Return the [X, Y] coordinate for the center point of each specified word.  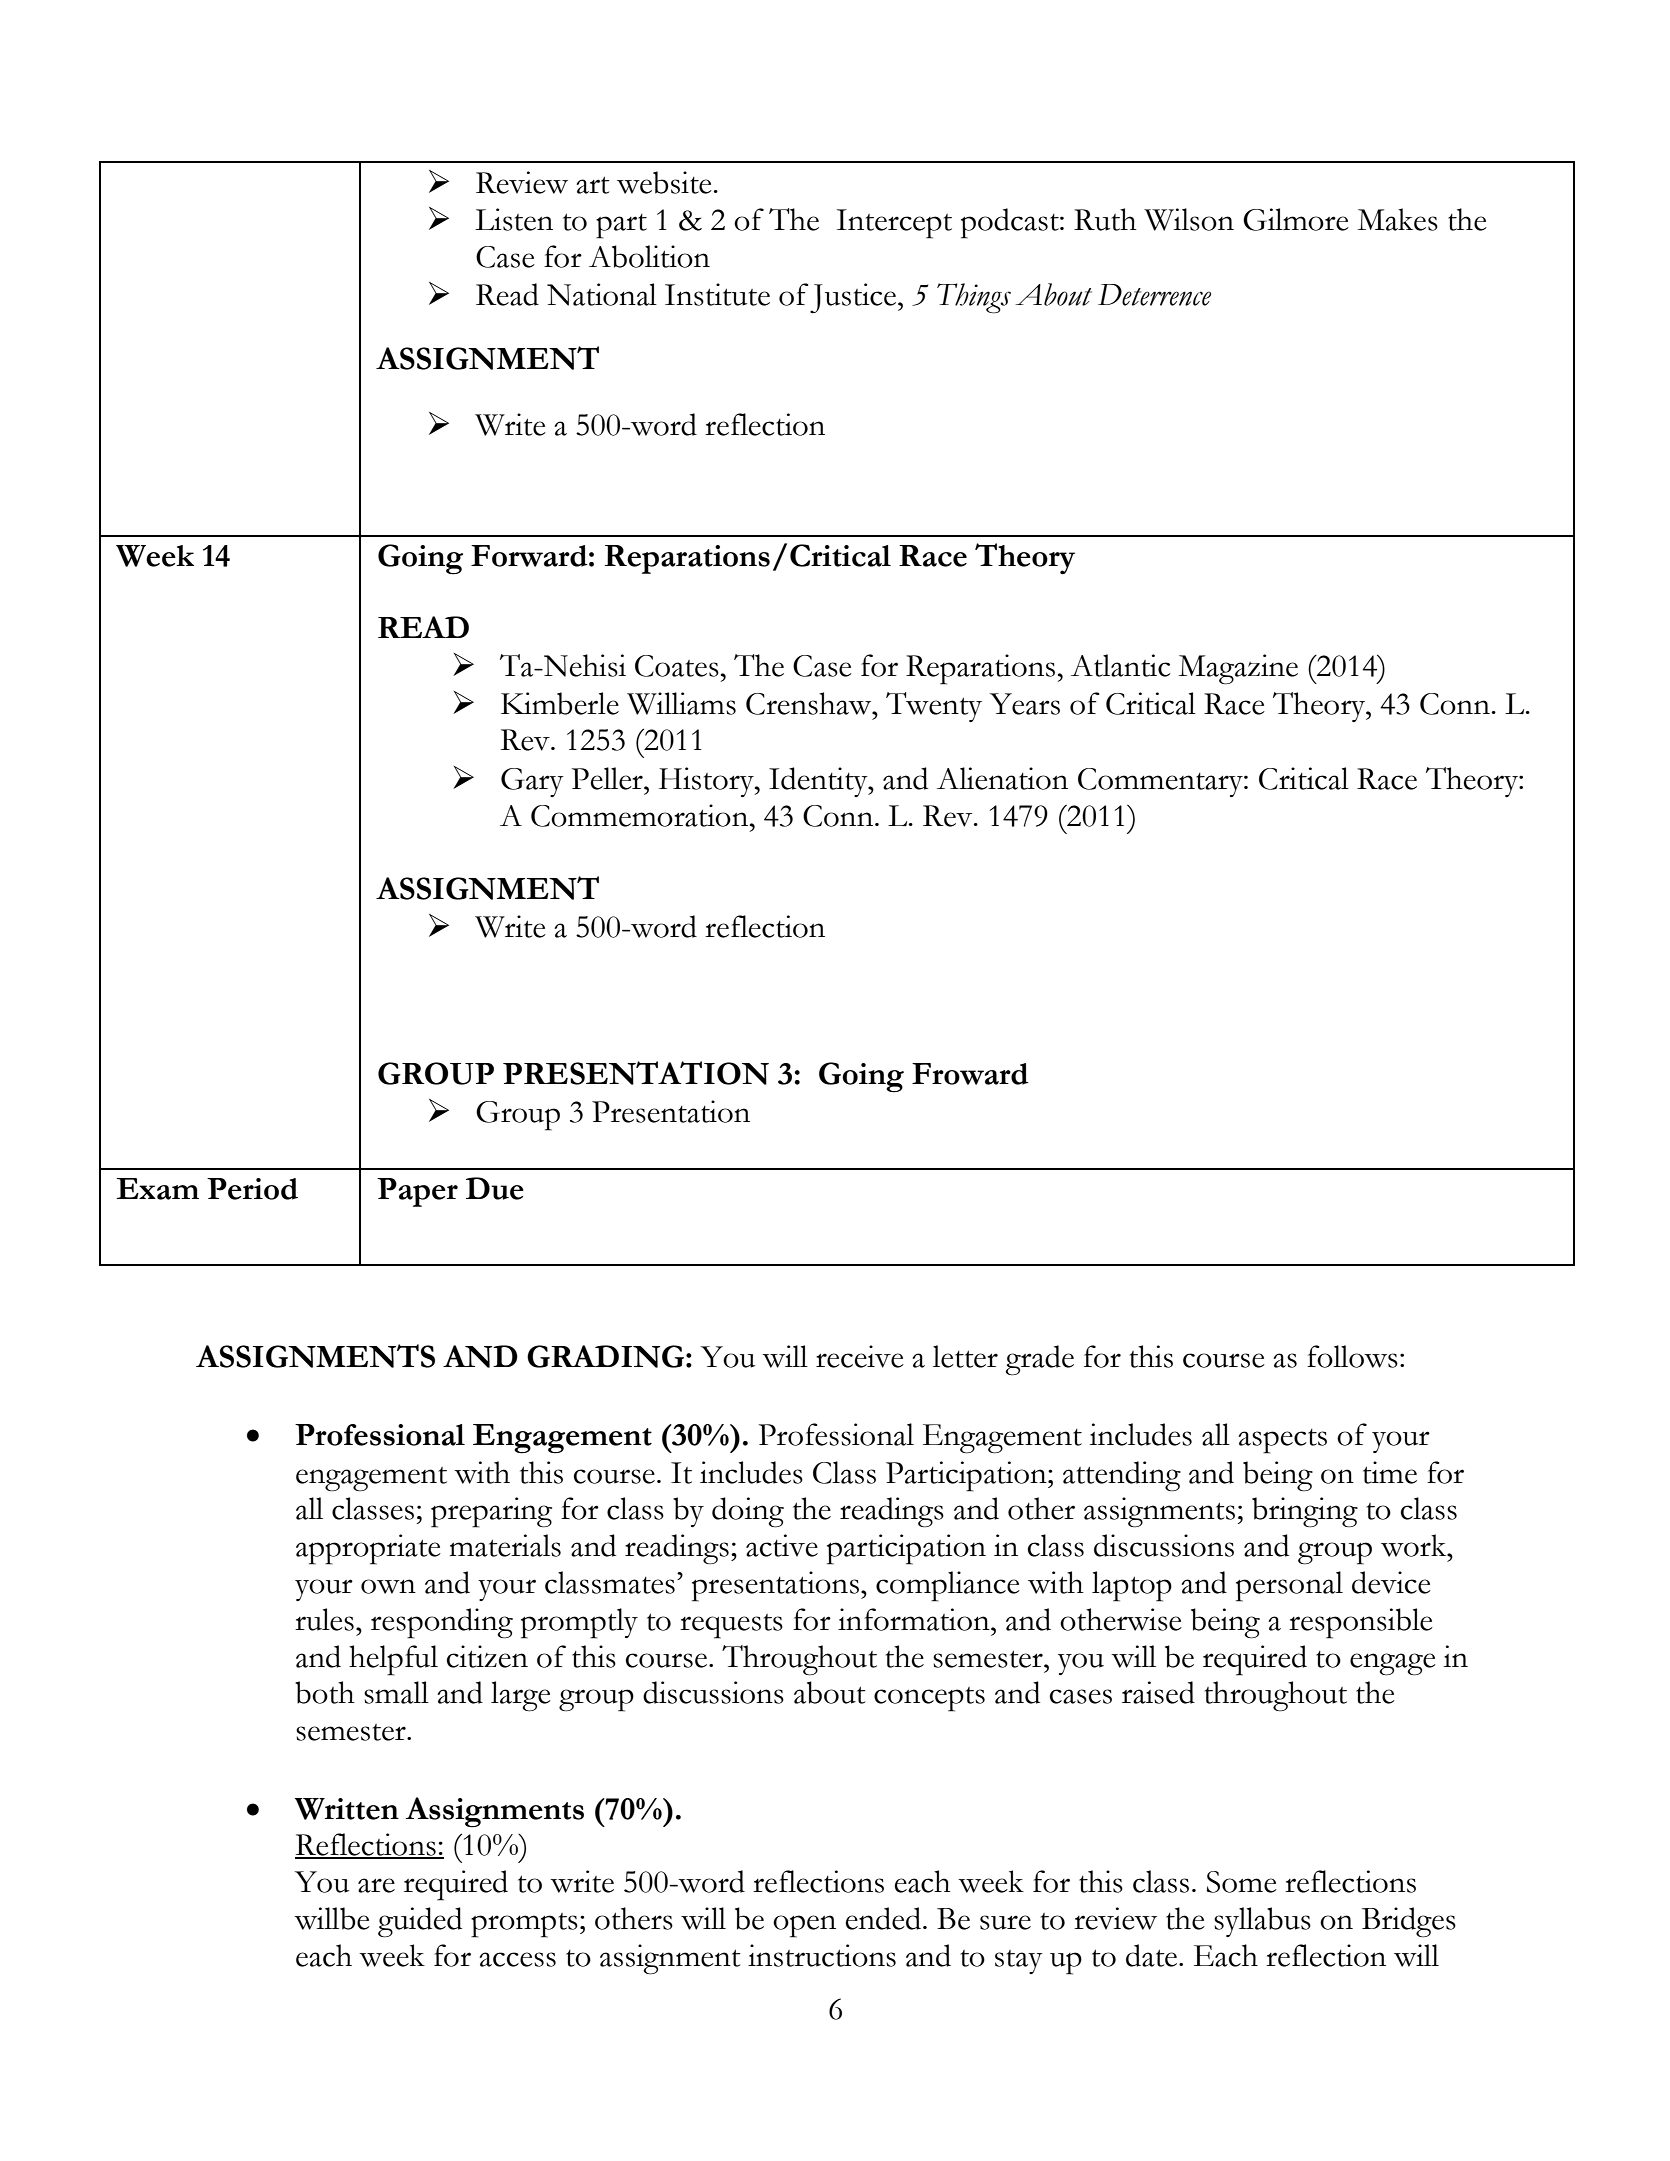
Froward [970, 1074]
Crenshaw [810, 703]
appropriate [368, 1549]
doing [748, 1512]
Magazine [1238, 669]
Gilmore [1296, 219]
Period [252, 1189]
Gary [532, 782]
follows [1352, 1356]
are [376, 1885]
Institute [717, 294]
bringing [1305, 1512]
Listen [514, 219]
